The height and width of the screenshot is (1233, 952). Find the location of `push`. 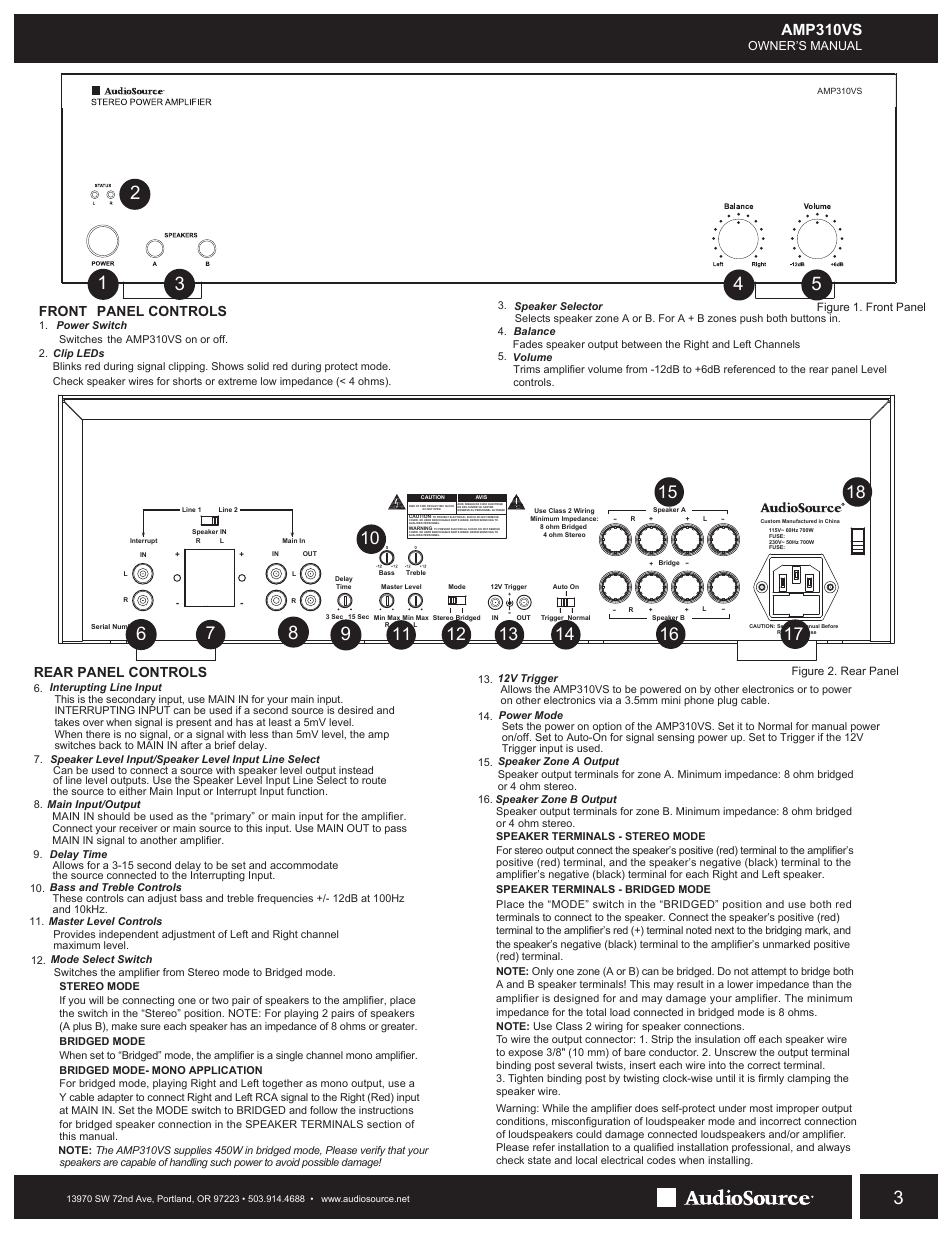

push is located at coordinates (751, 319).
